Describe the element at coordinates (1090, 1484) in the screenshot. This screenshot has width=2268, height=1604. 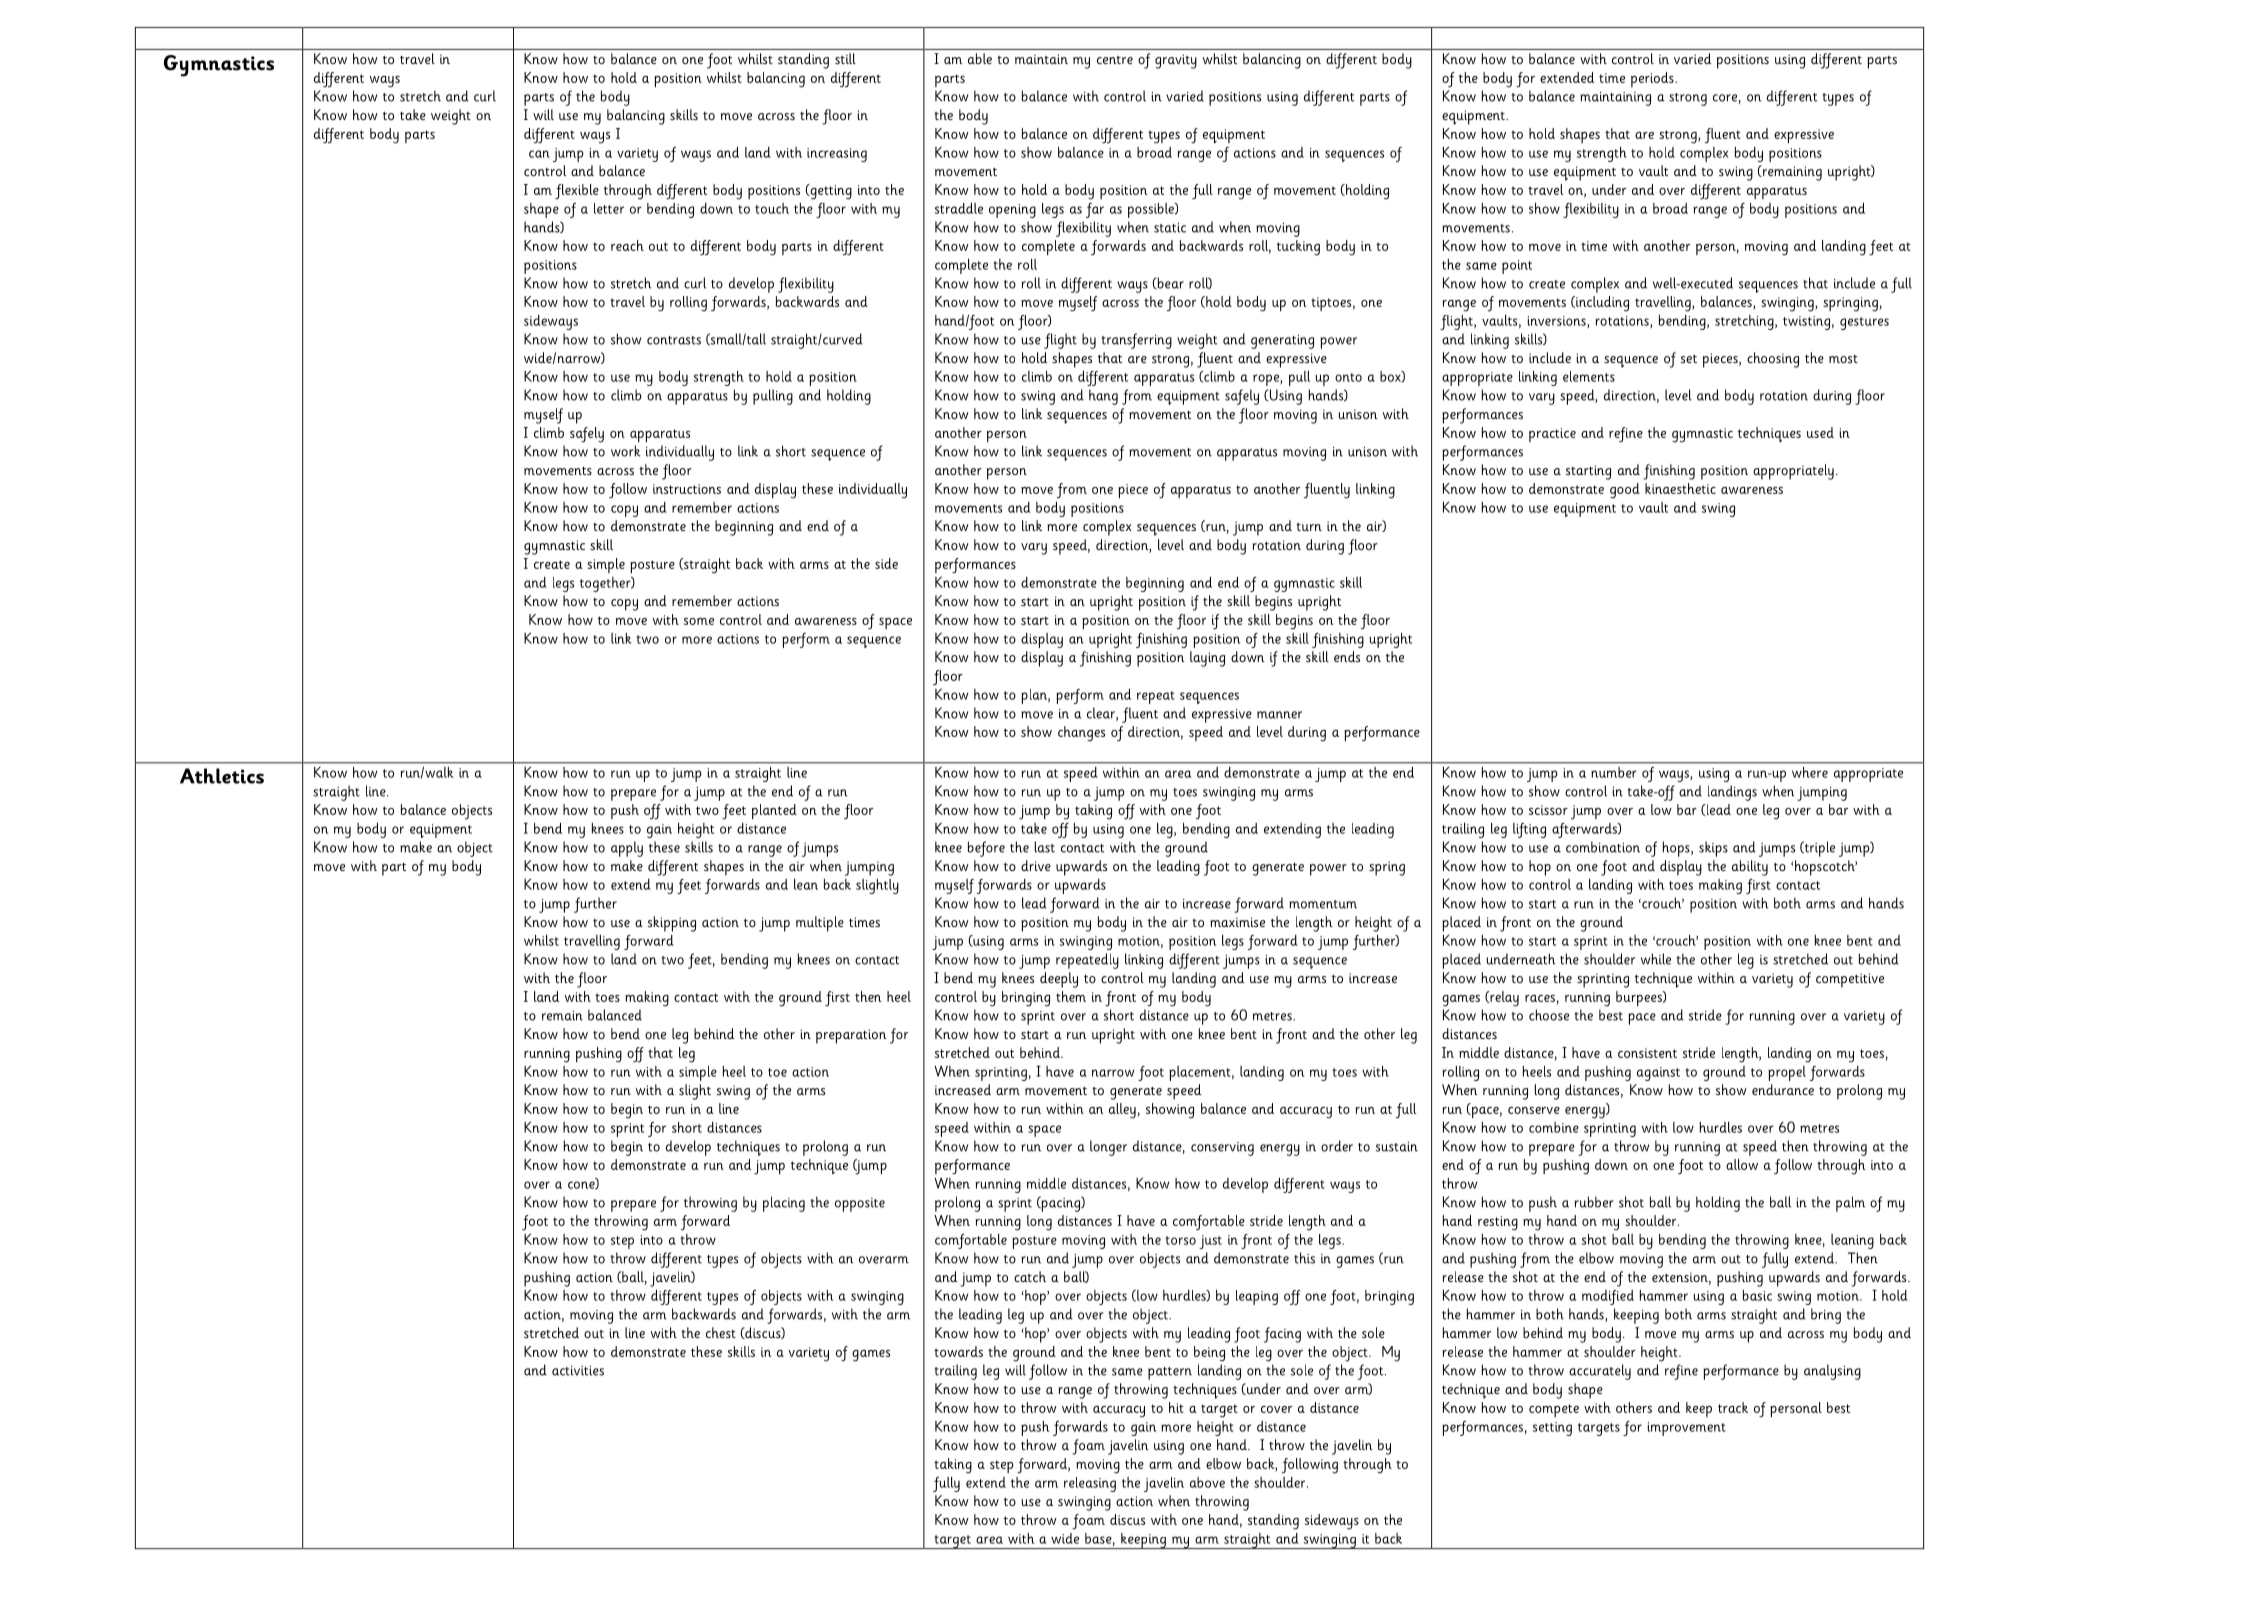
I see `releasing` at that location.
